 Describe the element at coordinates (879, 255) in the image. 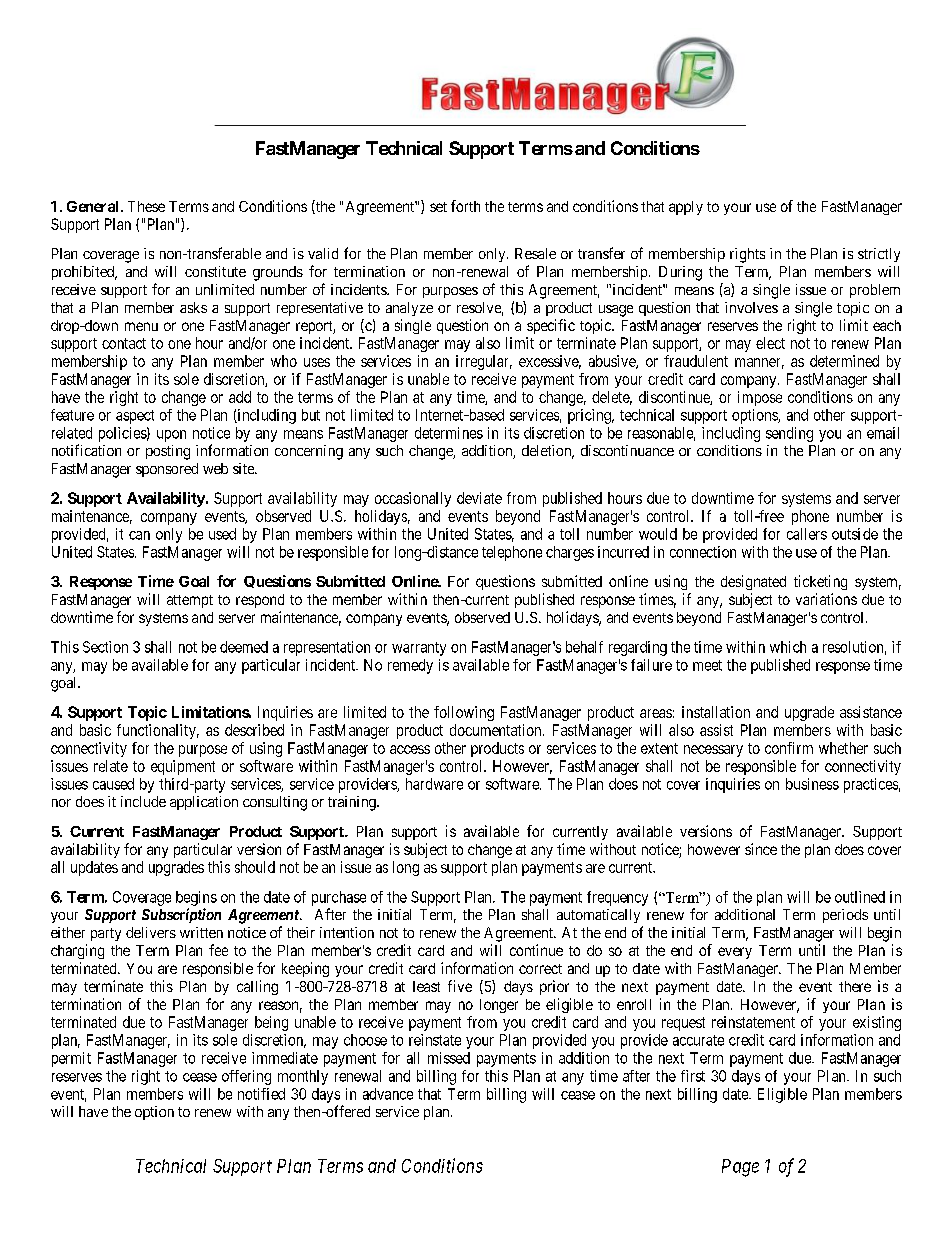

I see `strictly` at that location.
